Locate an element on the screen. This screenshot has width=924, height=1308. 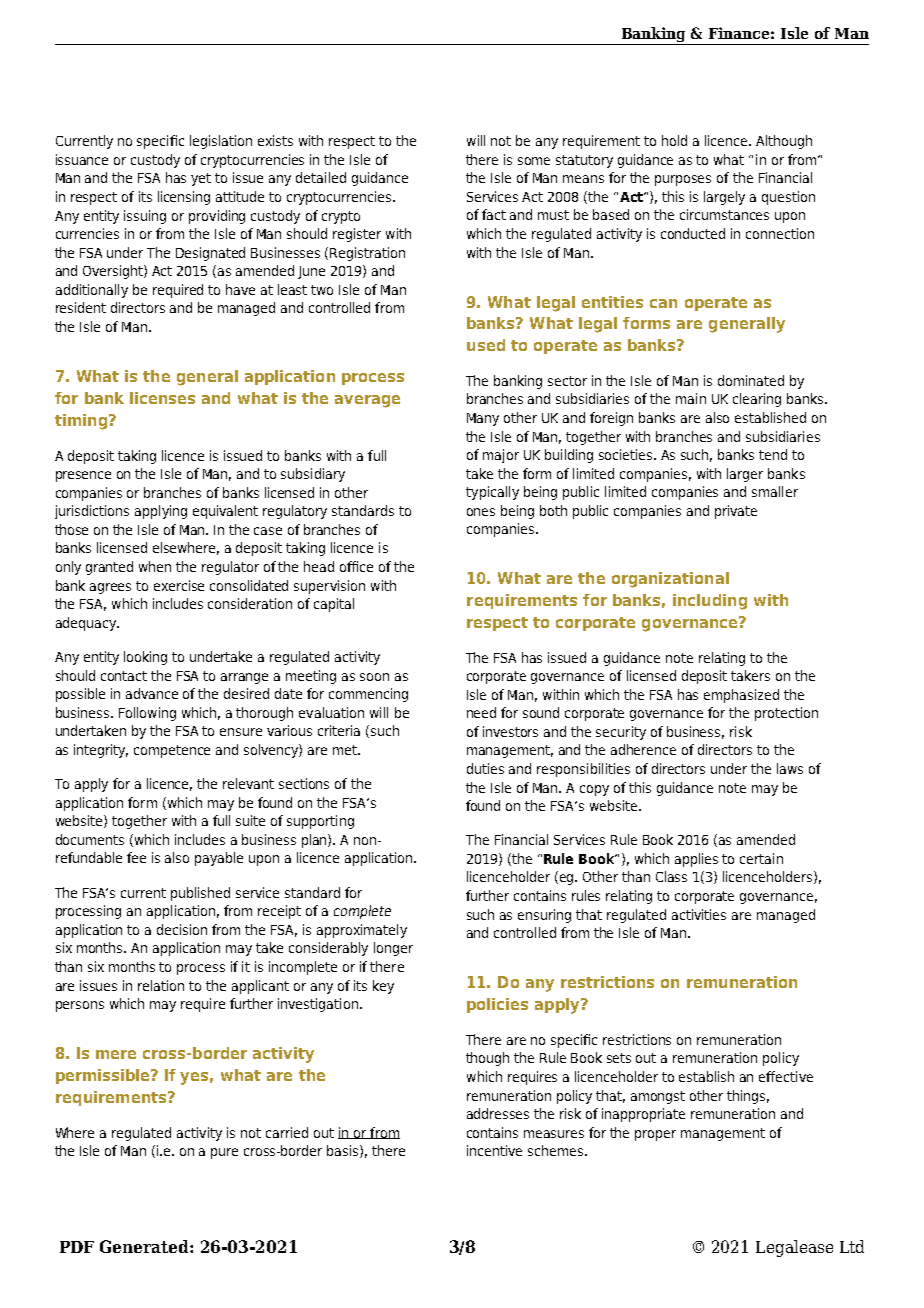
question is located at coordinates (788, 198).
